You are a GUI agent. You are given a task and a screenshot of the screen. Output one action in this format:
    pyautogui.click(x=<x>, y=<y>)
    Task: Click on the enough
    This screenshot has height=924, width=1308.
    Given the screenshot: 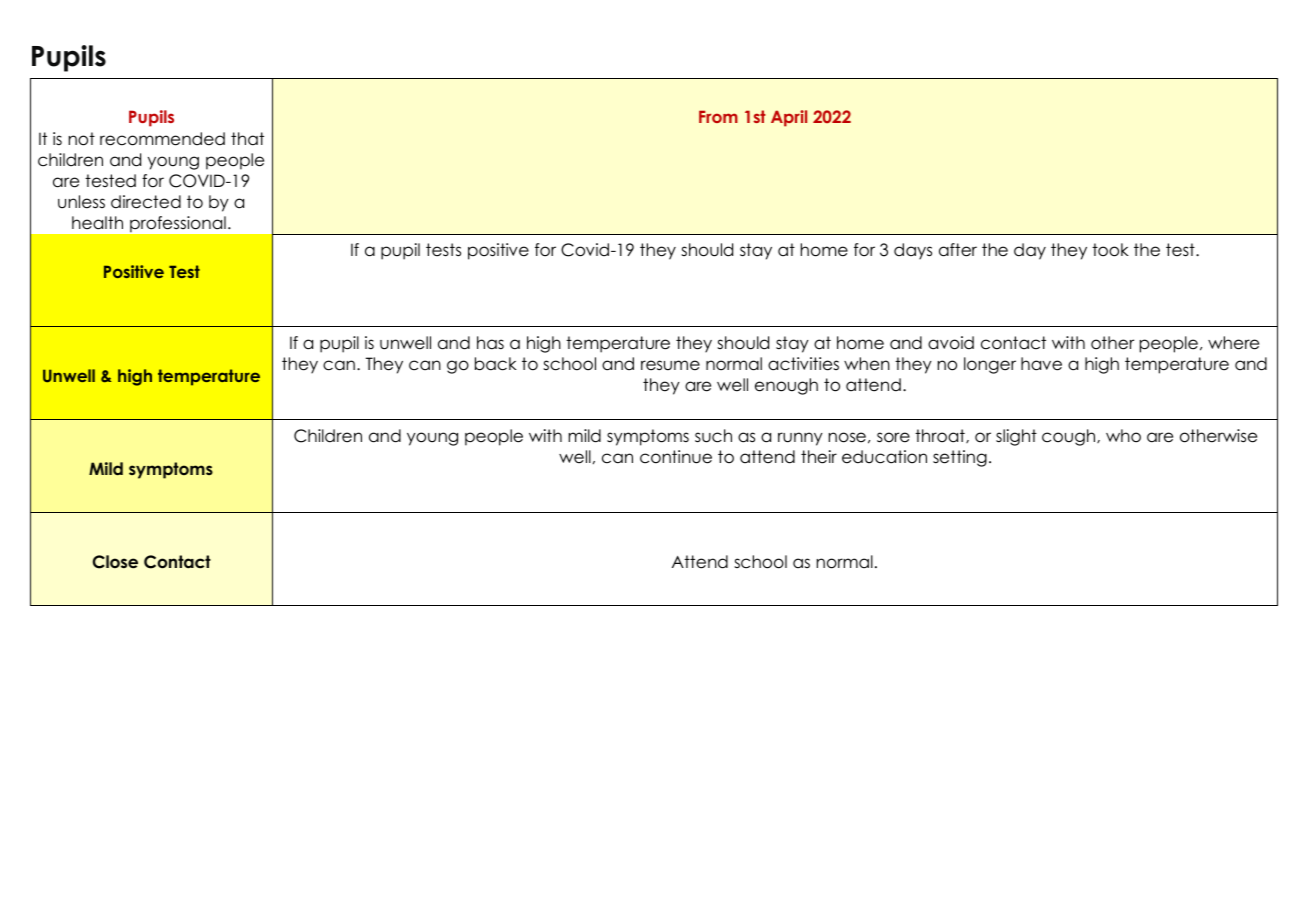 What is the action you would take?
    pyautogui.click(x=786, y=386)
